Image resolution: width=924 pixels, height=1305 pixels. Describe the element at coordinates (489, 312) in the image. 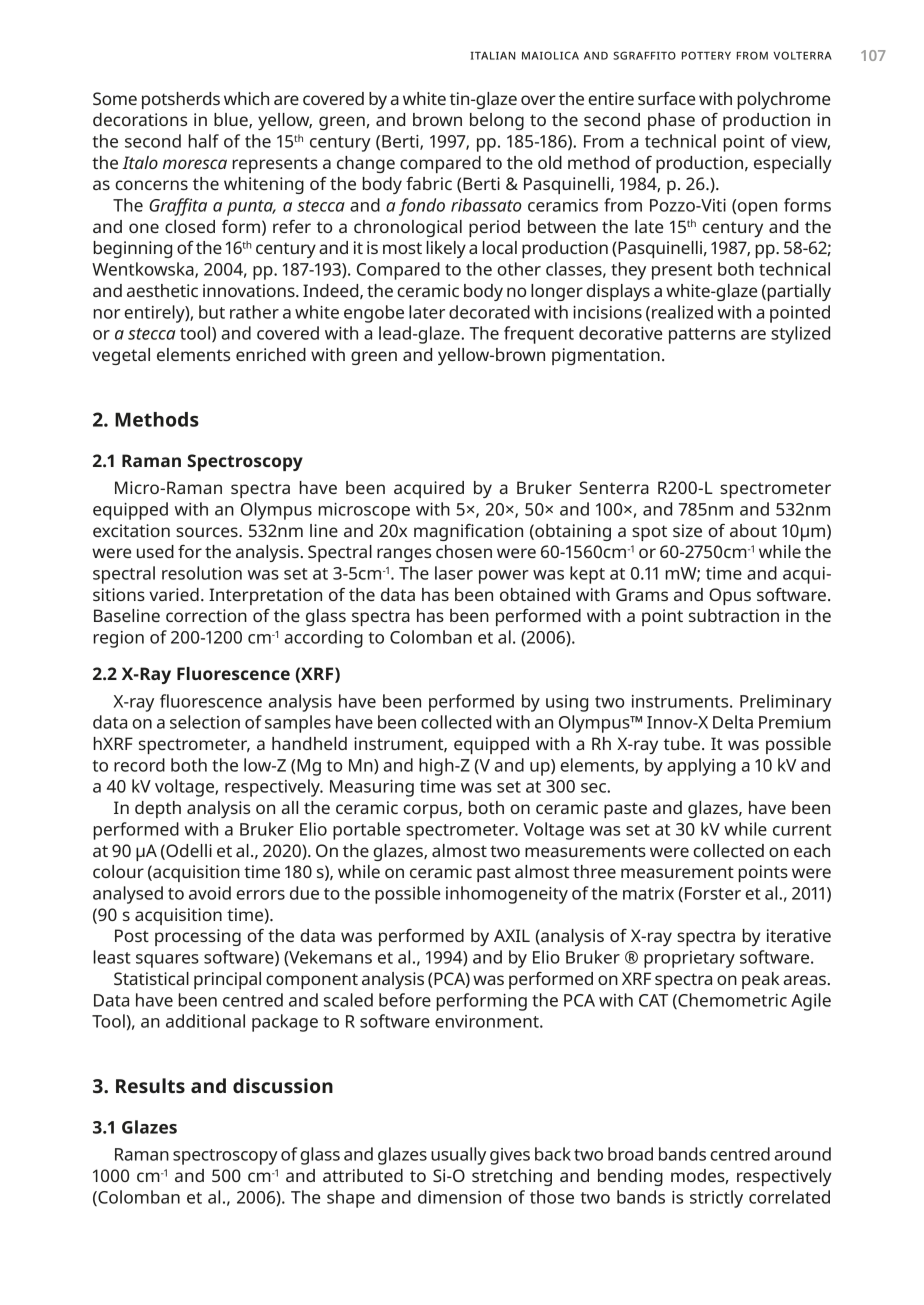

I see `decorated` at that location.
